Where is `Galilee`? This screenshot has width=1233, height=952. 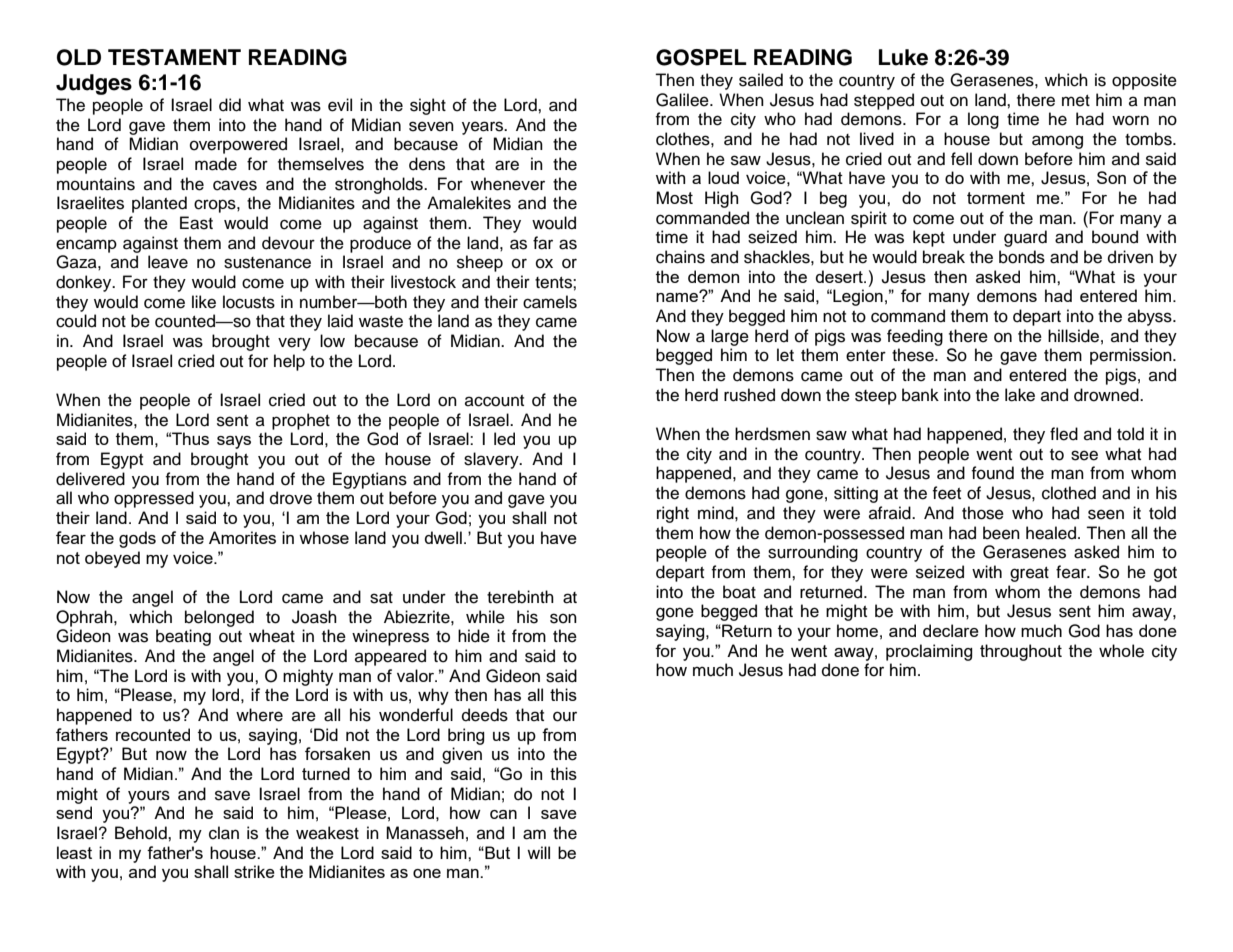
Galilee is located at coordinates (683, 100).
